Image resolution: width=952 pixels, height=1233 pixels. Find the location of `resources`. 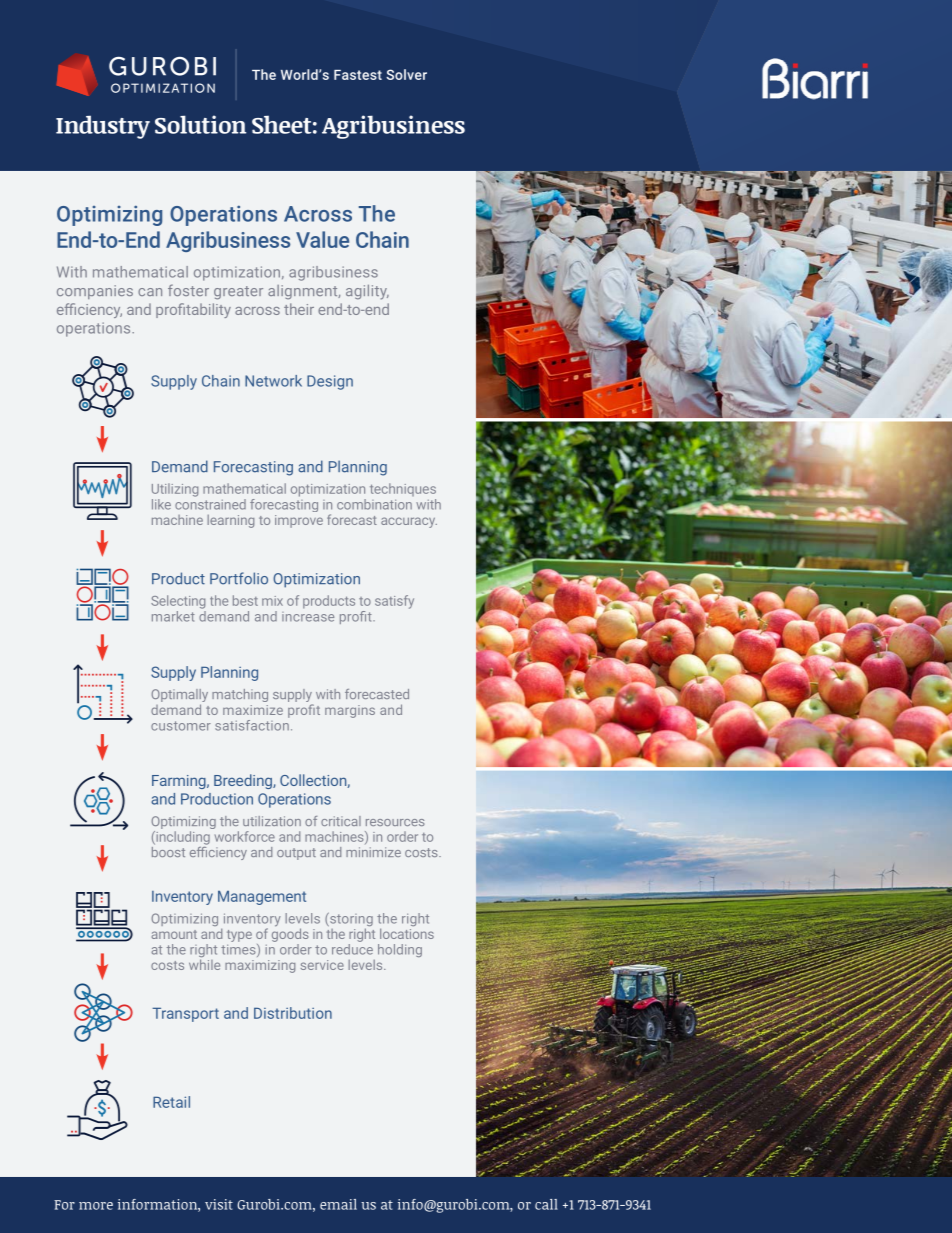

resources is located at coordinates (395, 822).
